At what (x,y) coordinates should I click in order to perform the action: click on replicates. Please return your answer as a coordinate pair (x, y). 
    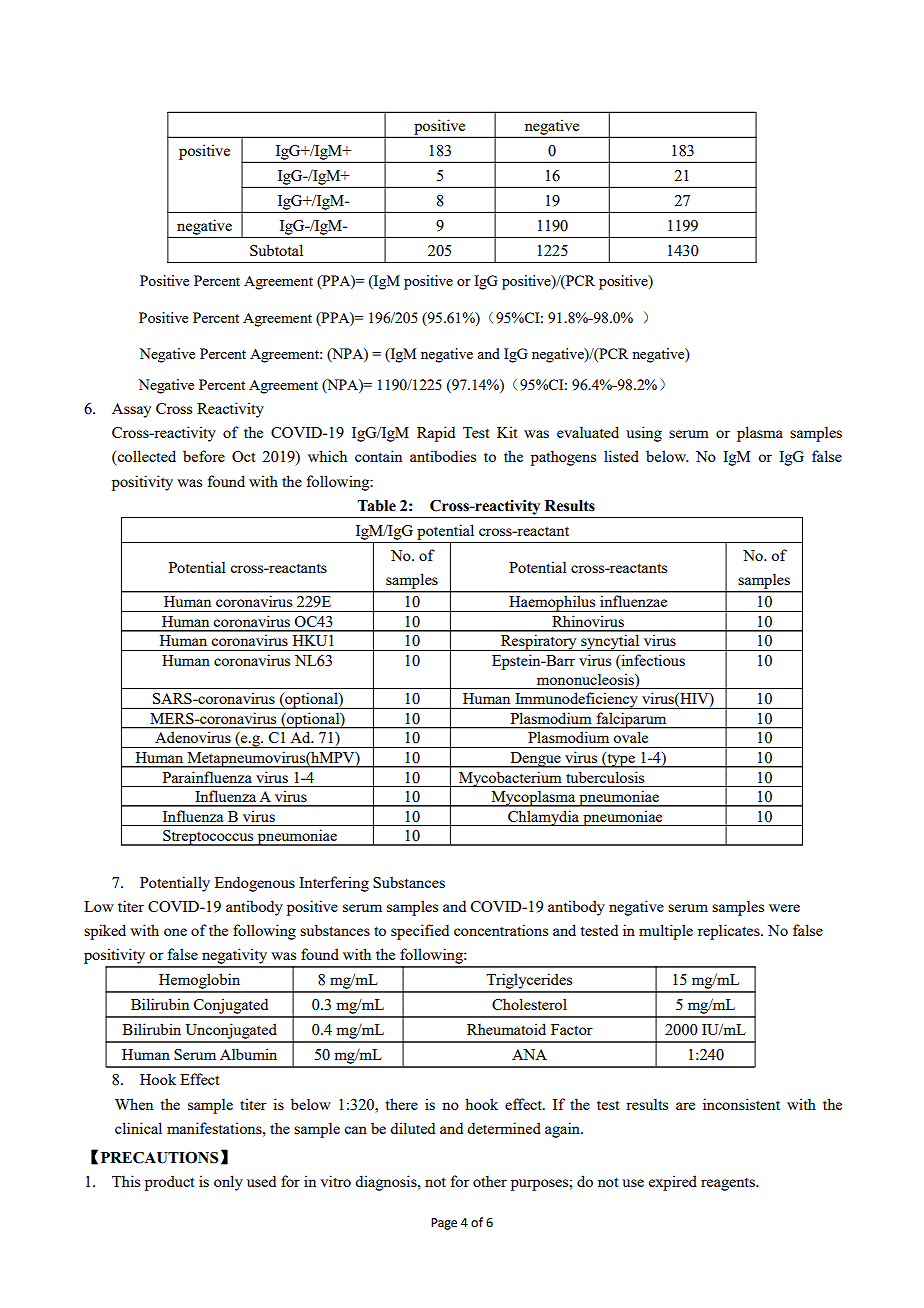
    Looking at the image, I should click on (730, 932).
